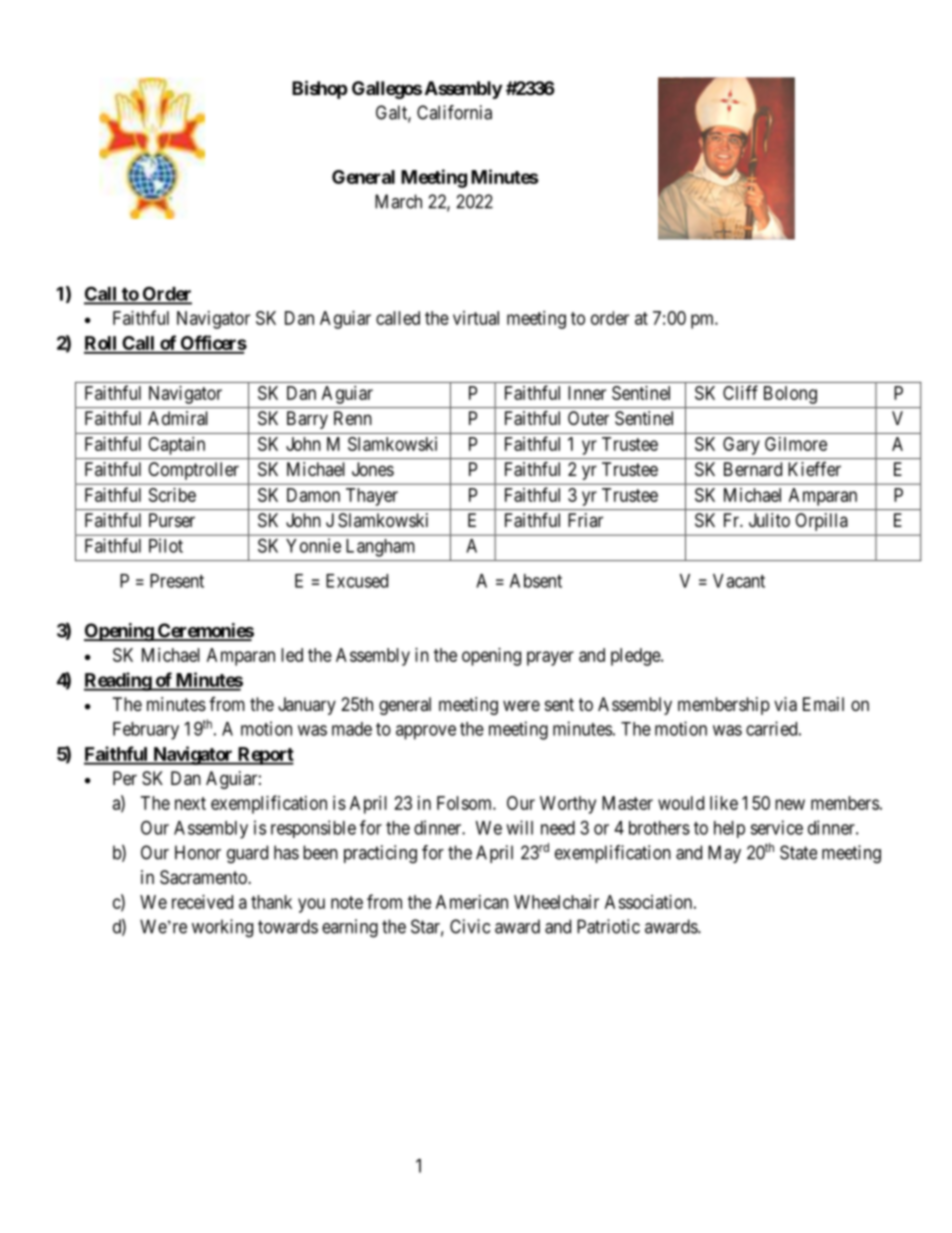 This screenshot has height=1233, width=952. What do you see at coordinates (588, 418) in the screenshot?
I see `Outer` at bounding box center [588, 418].
